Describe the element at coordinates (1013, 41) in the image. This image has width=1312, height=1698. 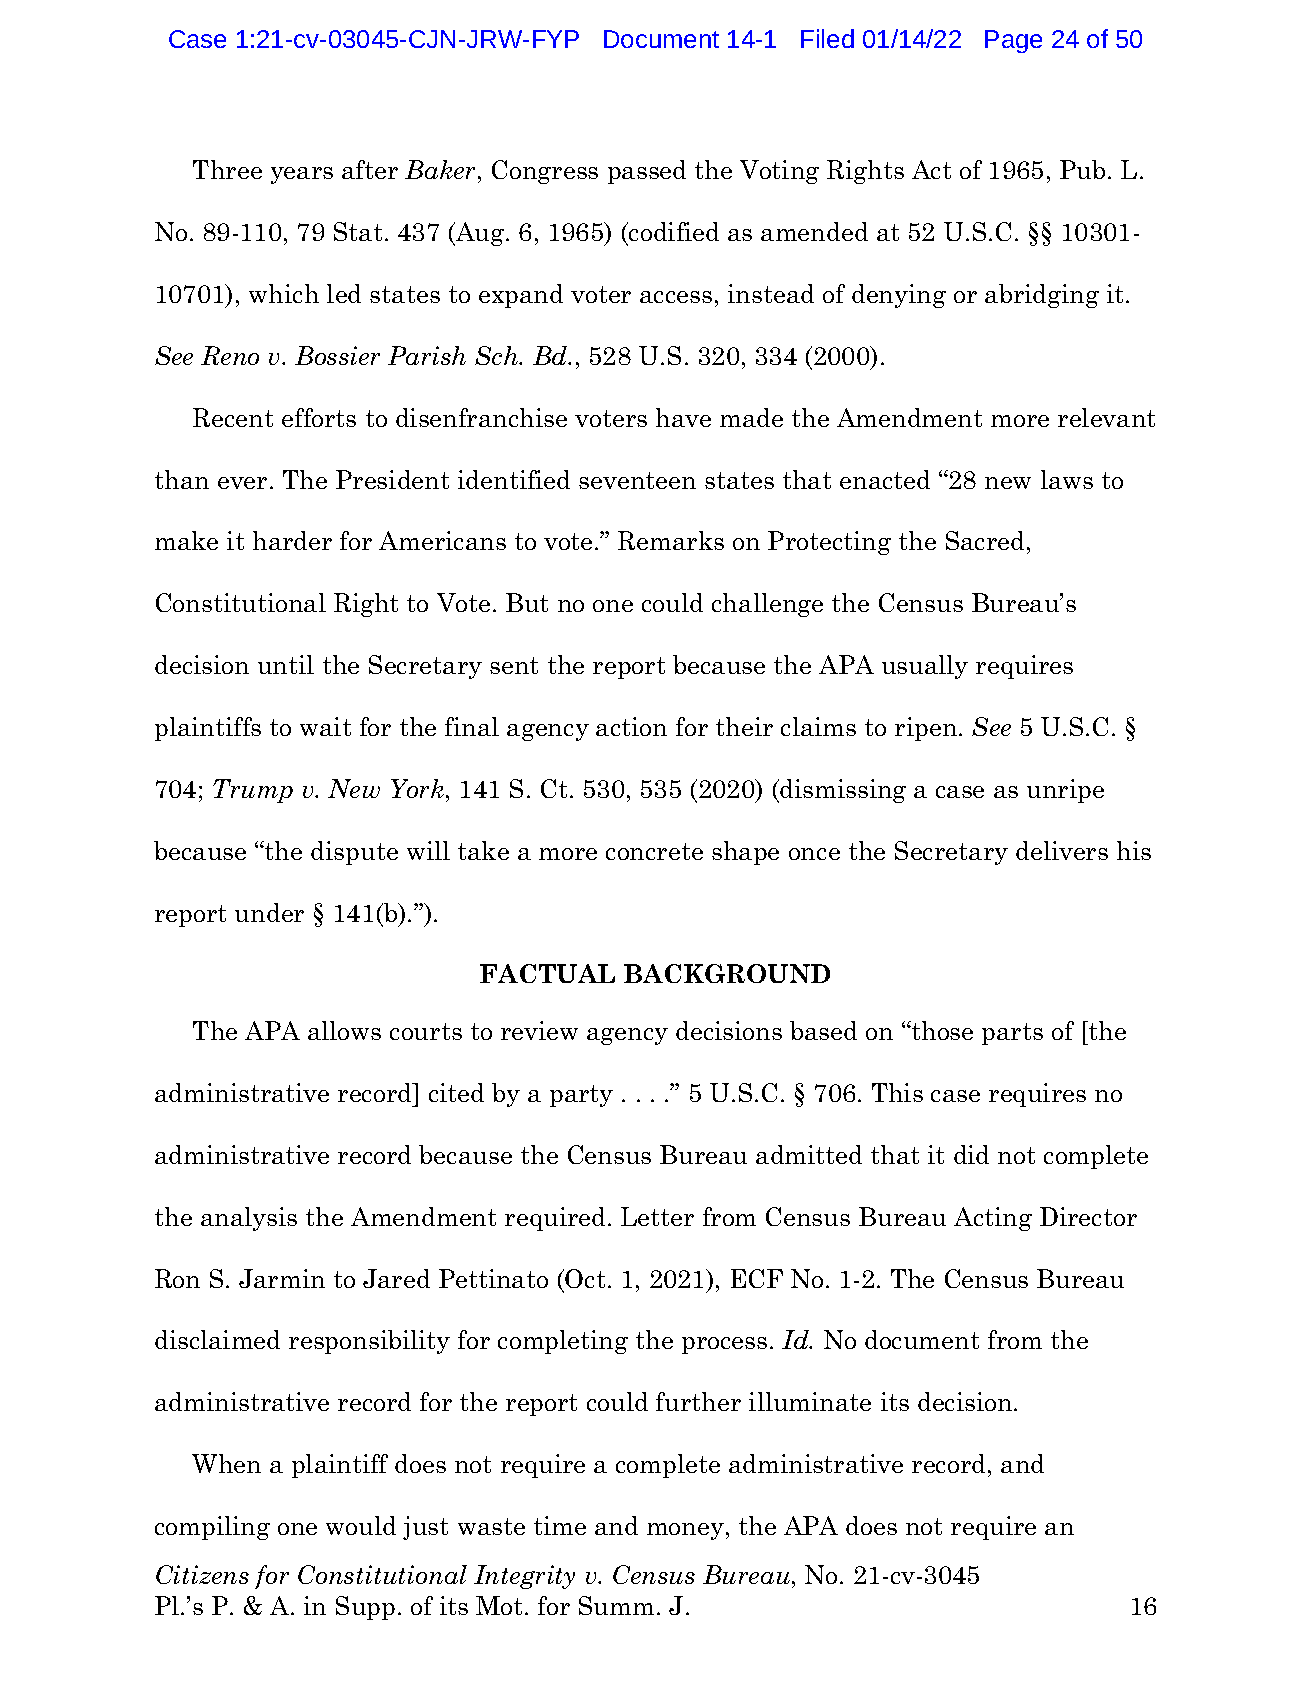
I see `Page` at that location.
